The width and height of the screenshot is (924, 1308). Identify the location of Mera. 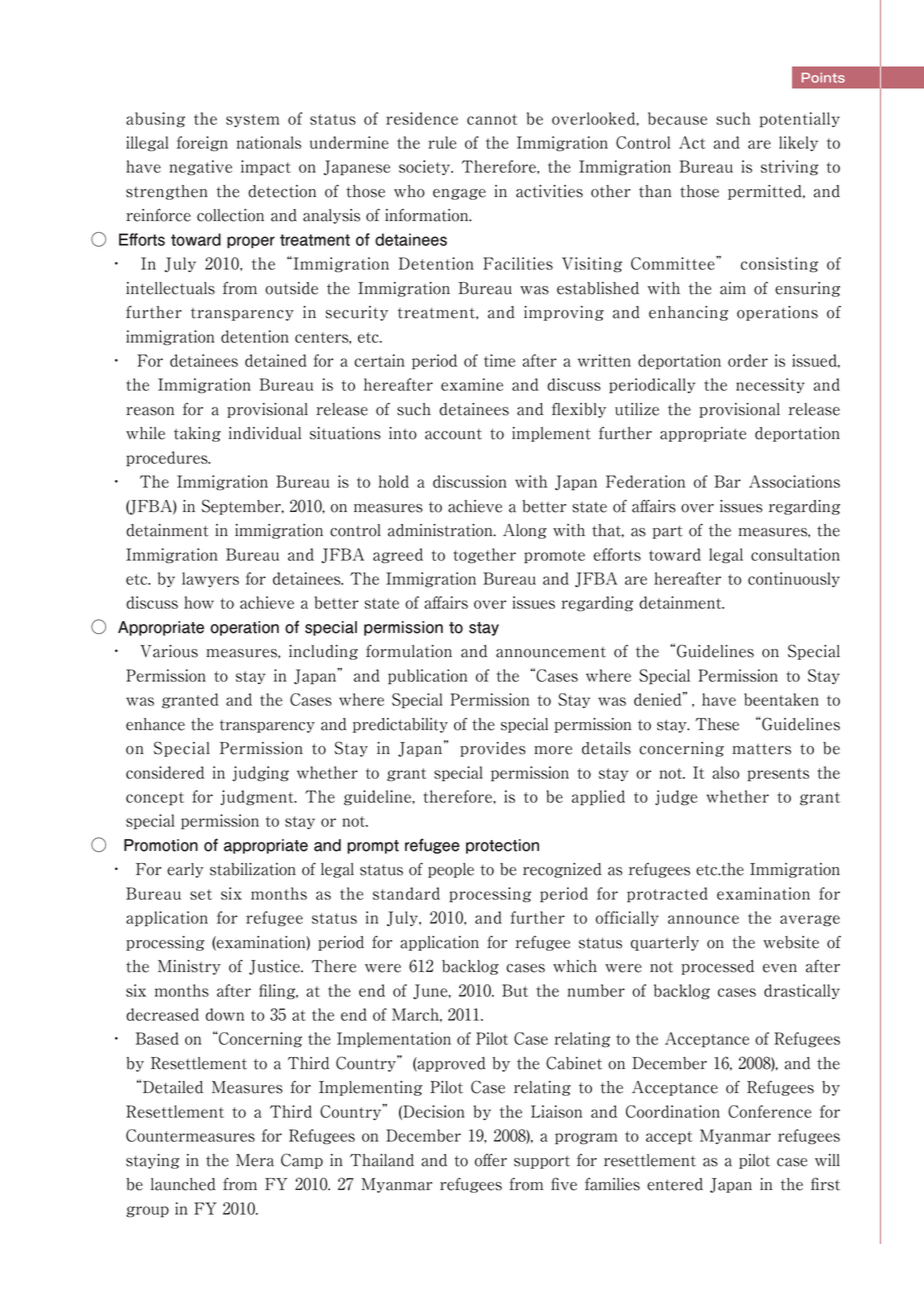
(255, 1160).
